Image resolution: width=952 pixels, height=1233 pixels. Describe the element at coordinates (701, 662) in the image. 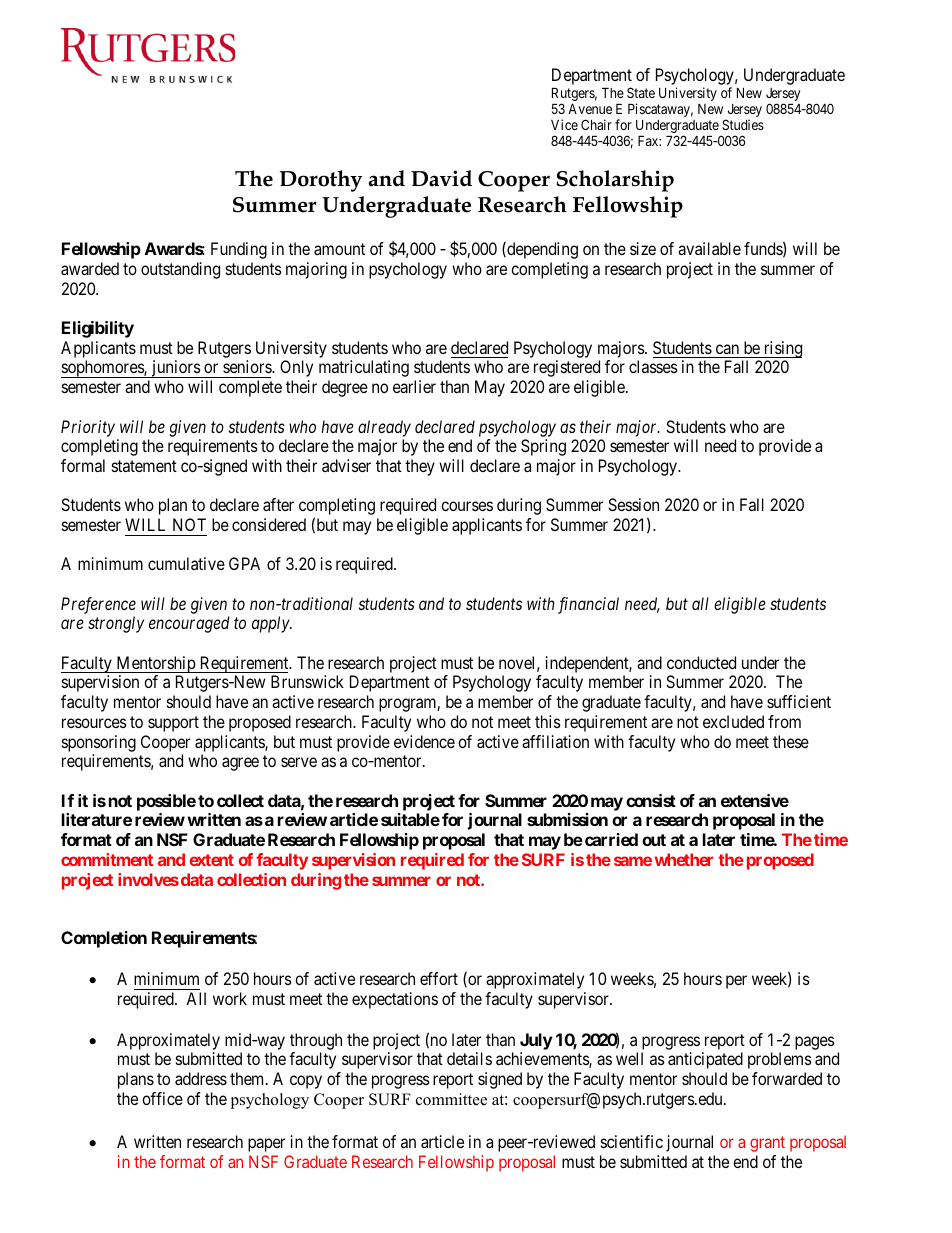

I see `conducted` at that location.
